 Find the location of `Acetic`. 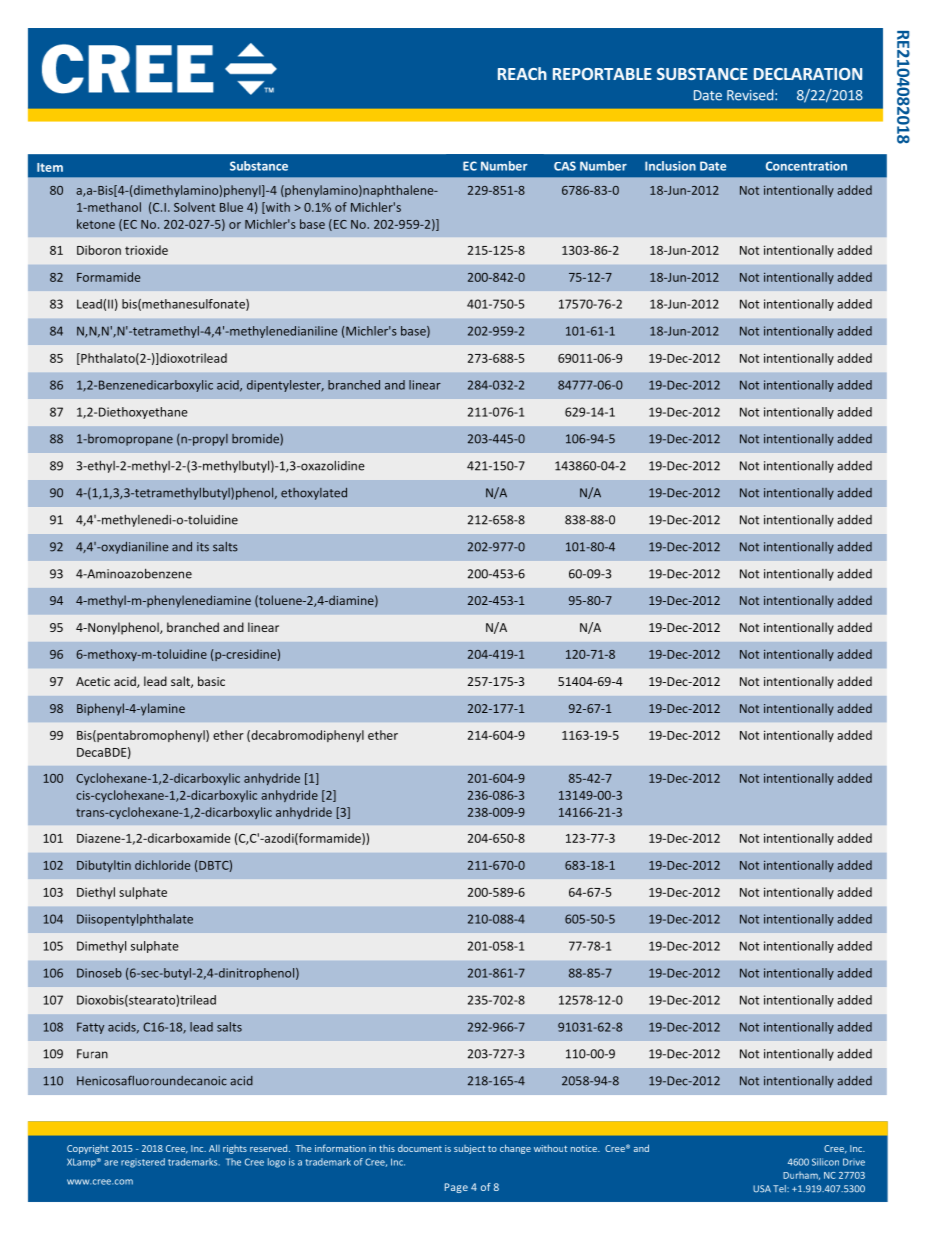

Acetic is located at coordinates (93, 681).
